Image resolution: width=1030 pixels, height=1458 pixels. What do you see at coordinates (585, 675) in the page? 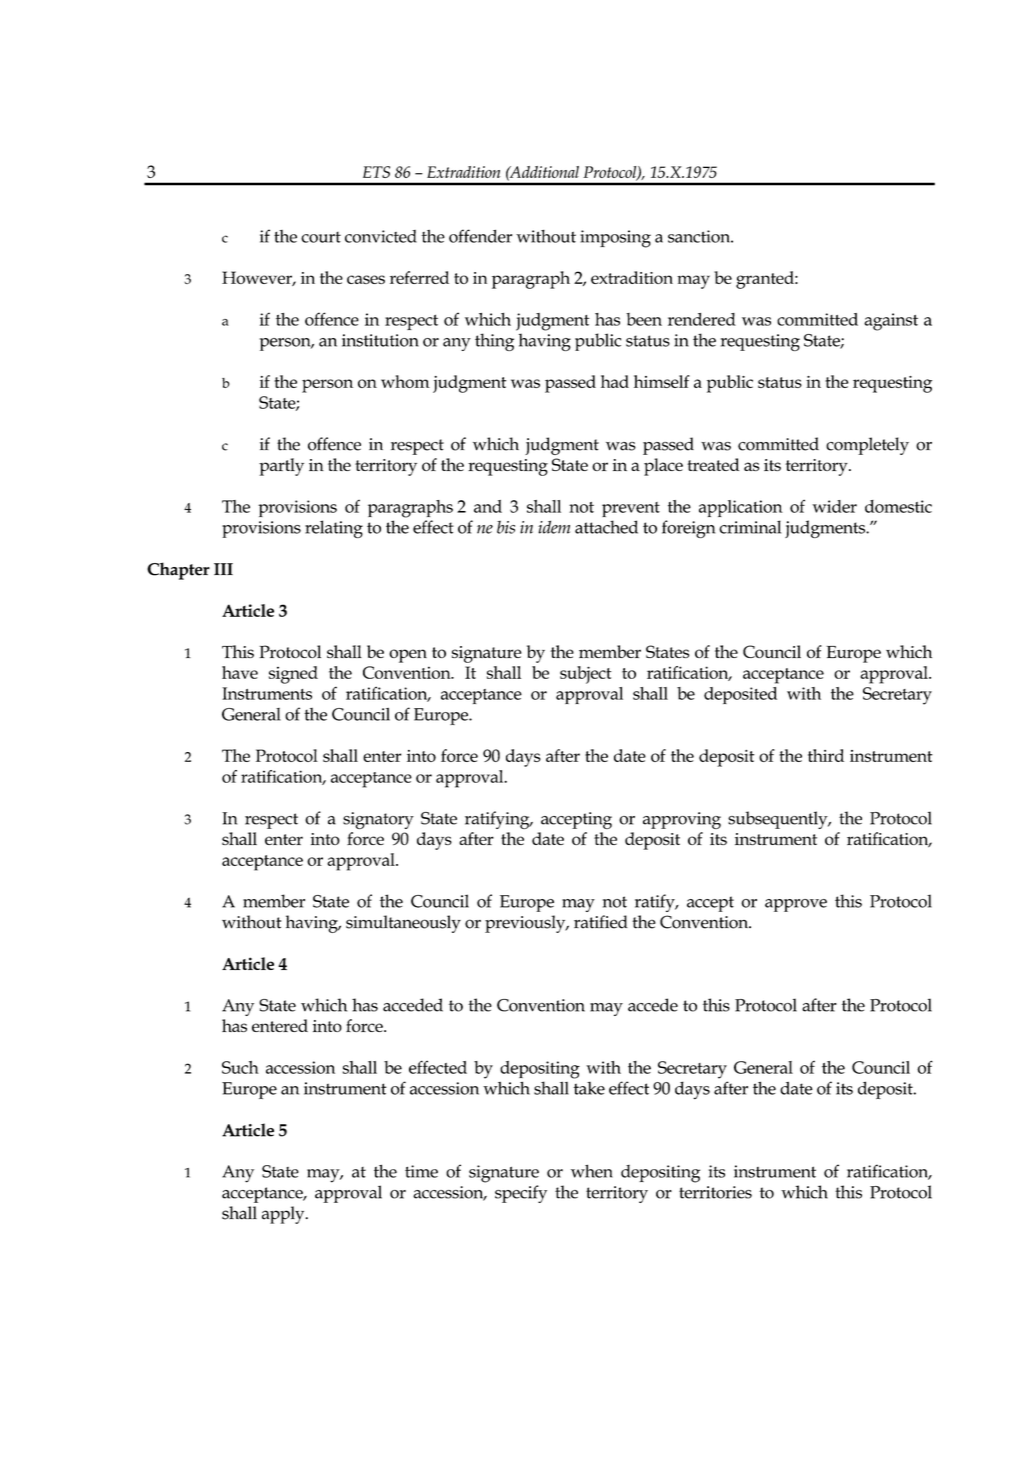
I see `subject` at bounding box center [585, 675].
